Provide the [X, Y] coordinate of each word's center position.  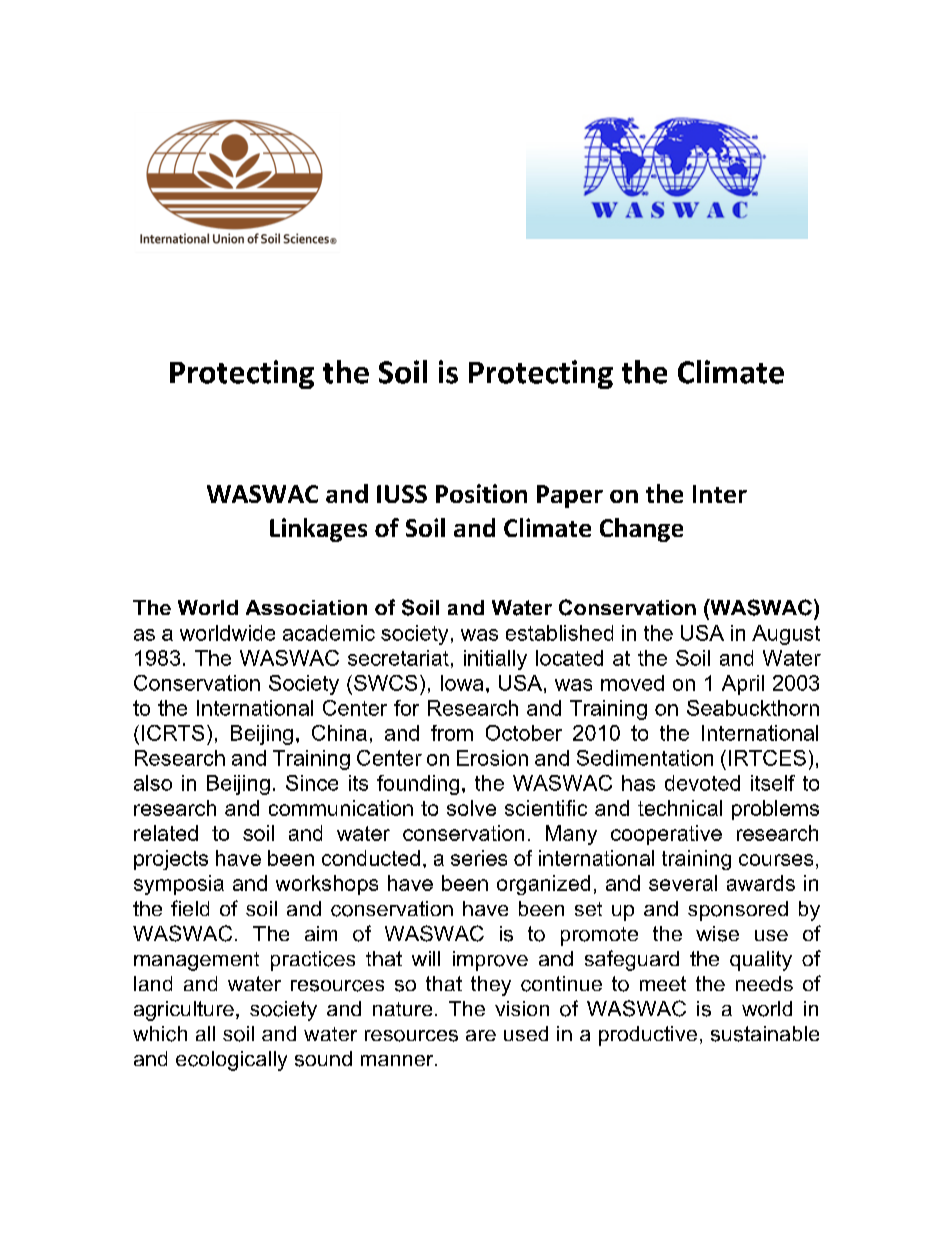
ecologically [231, 1061]
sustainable [765, 1034]
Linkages [318, 530]
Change [641, 530]
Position [481, 493]
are [481, 1035]
